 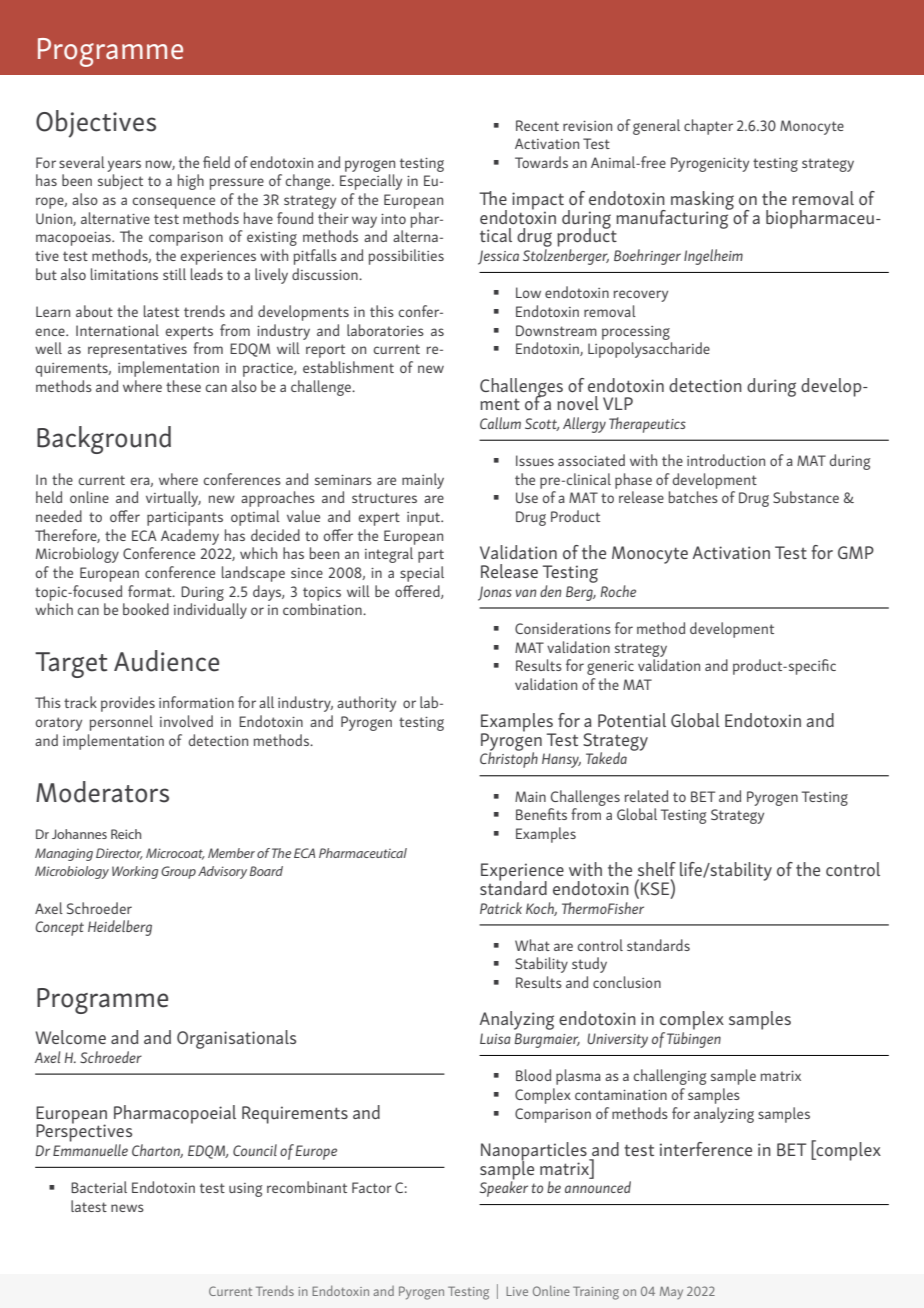 I want to click on Towards, so click(x=541, y=162).
